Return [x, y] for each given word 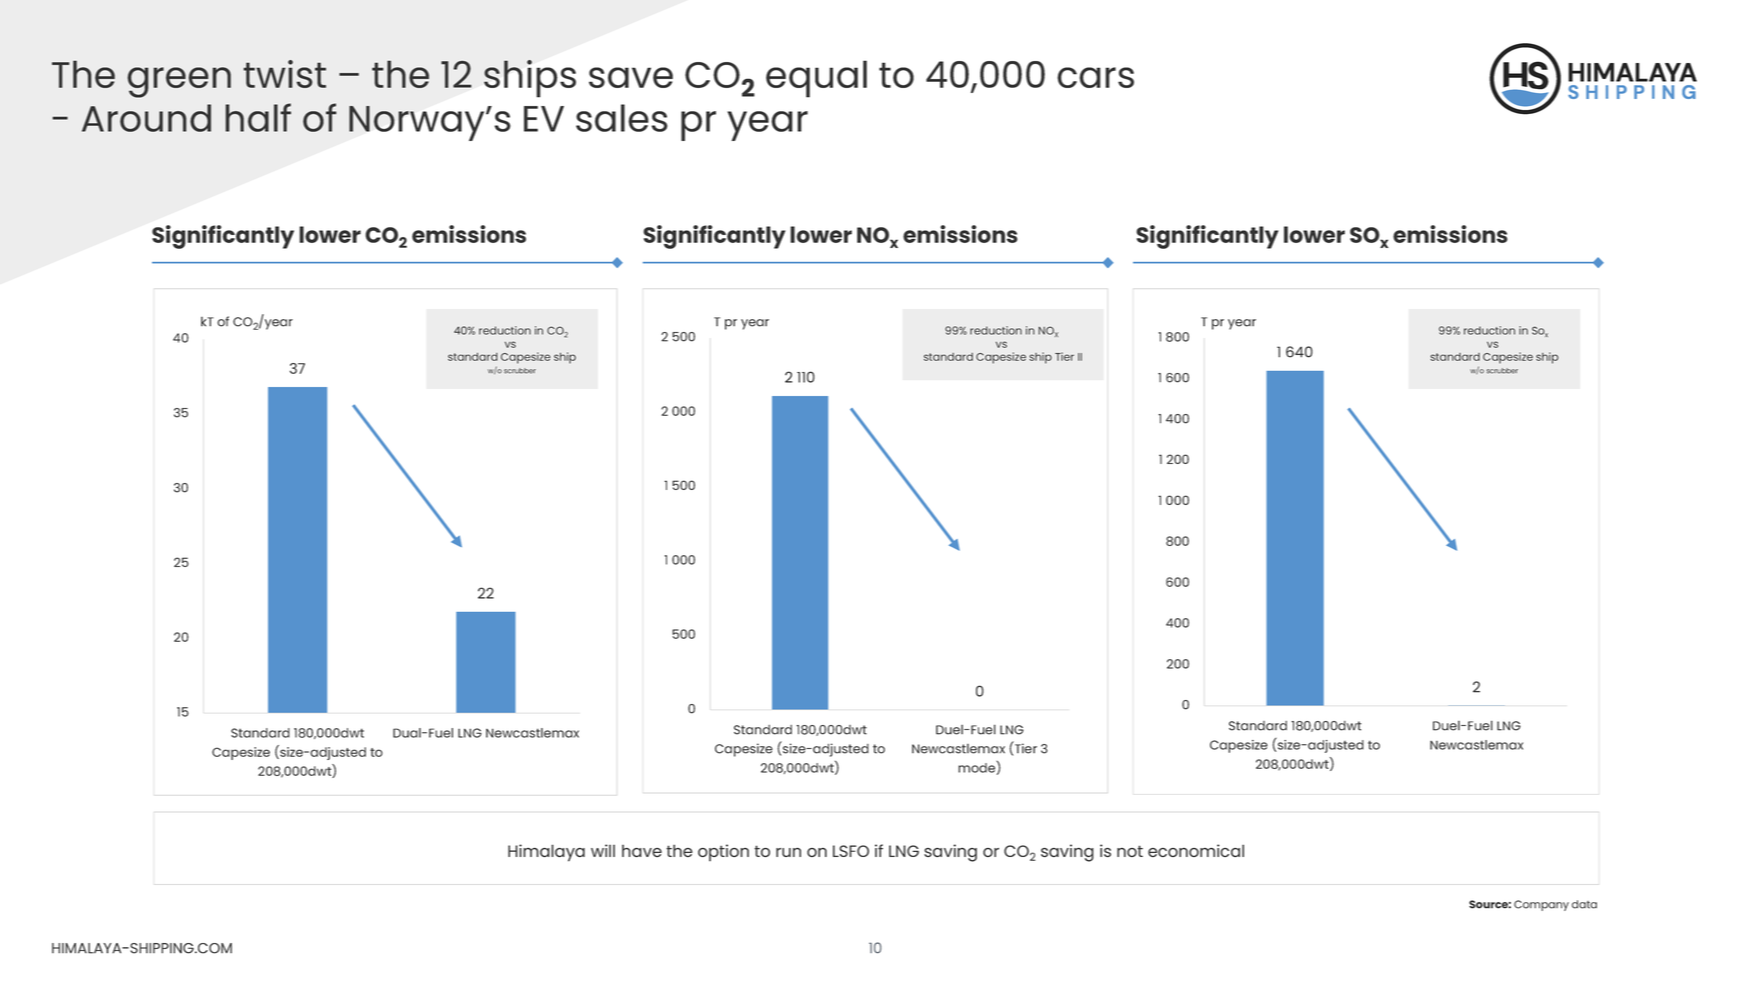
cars [1095, 77]
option [723, 852]
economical [1196, 850]
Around [146, 118]
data [1584, 904]
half [258, 117]
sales [622, 118]
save [631, 77]
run [788, 852]
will [603, 850]
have [642, 851]
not [1130, 851]
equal [816, 79]
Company [1541, 905]
